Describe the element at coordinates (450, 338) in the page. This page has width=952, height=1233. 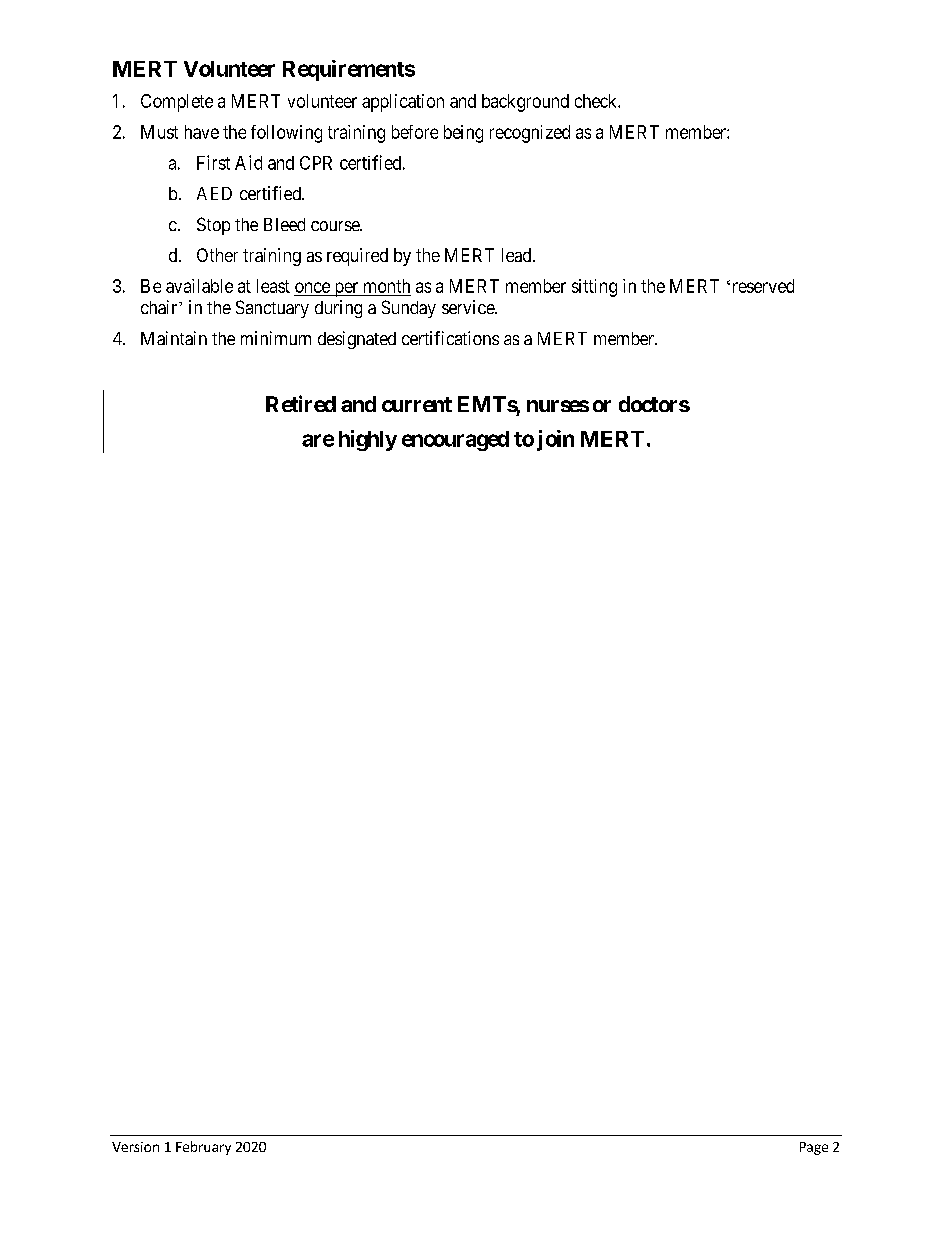
I see `certifications` at that location.
